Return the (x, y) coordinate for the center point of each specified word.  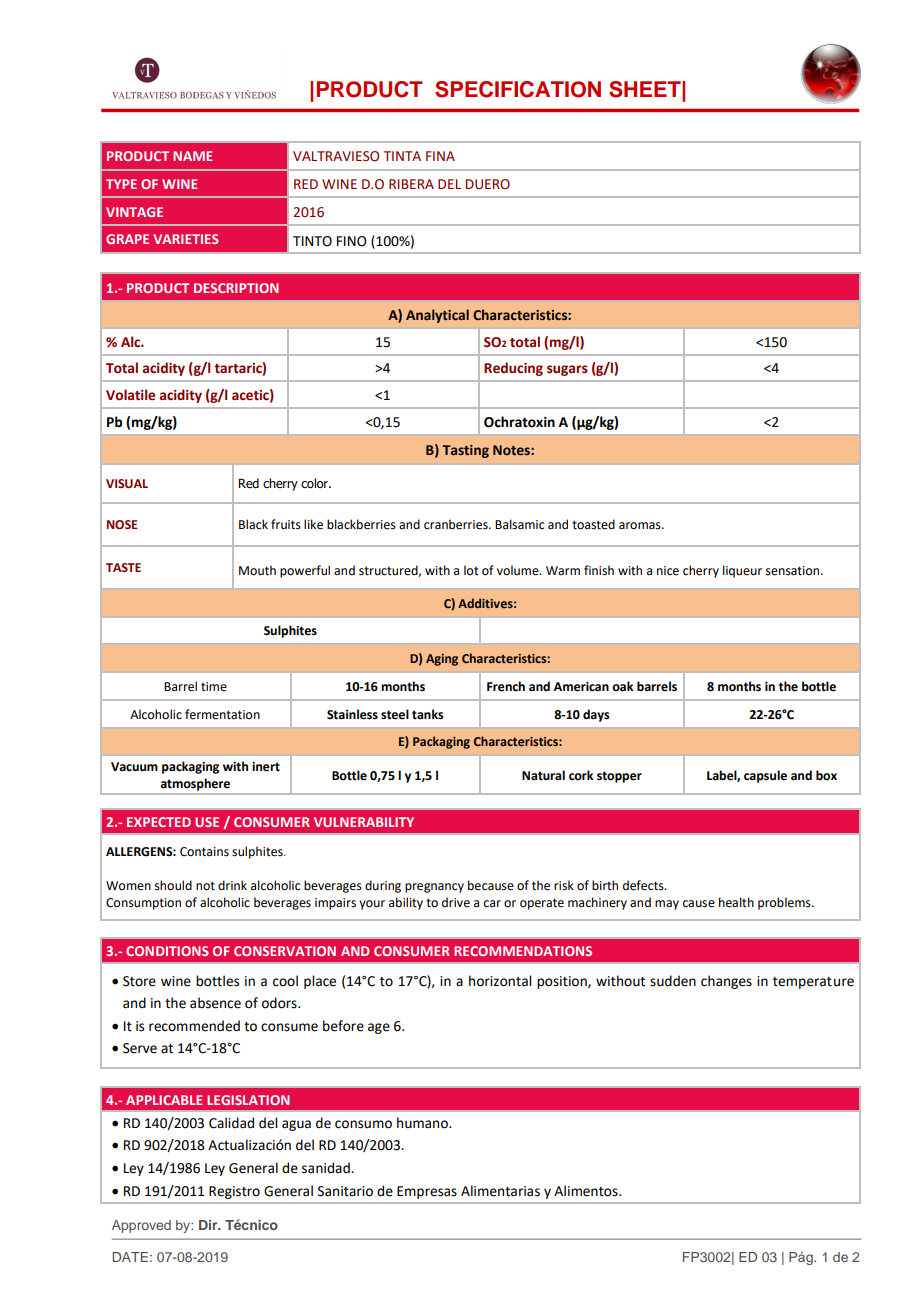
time (214, 687)
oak (622, 686)
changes (726, 982)
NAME (193, 156)
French (506, 686)
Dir (209, 1225)
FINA (440, 156)
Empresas (427, 1192)
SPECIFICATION (518, 89)
